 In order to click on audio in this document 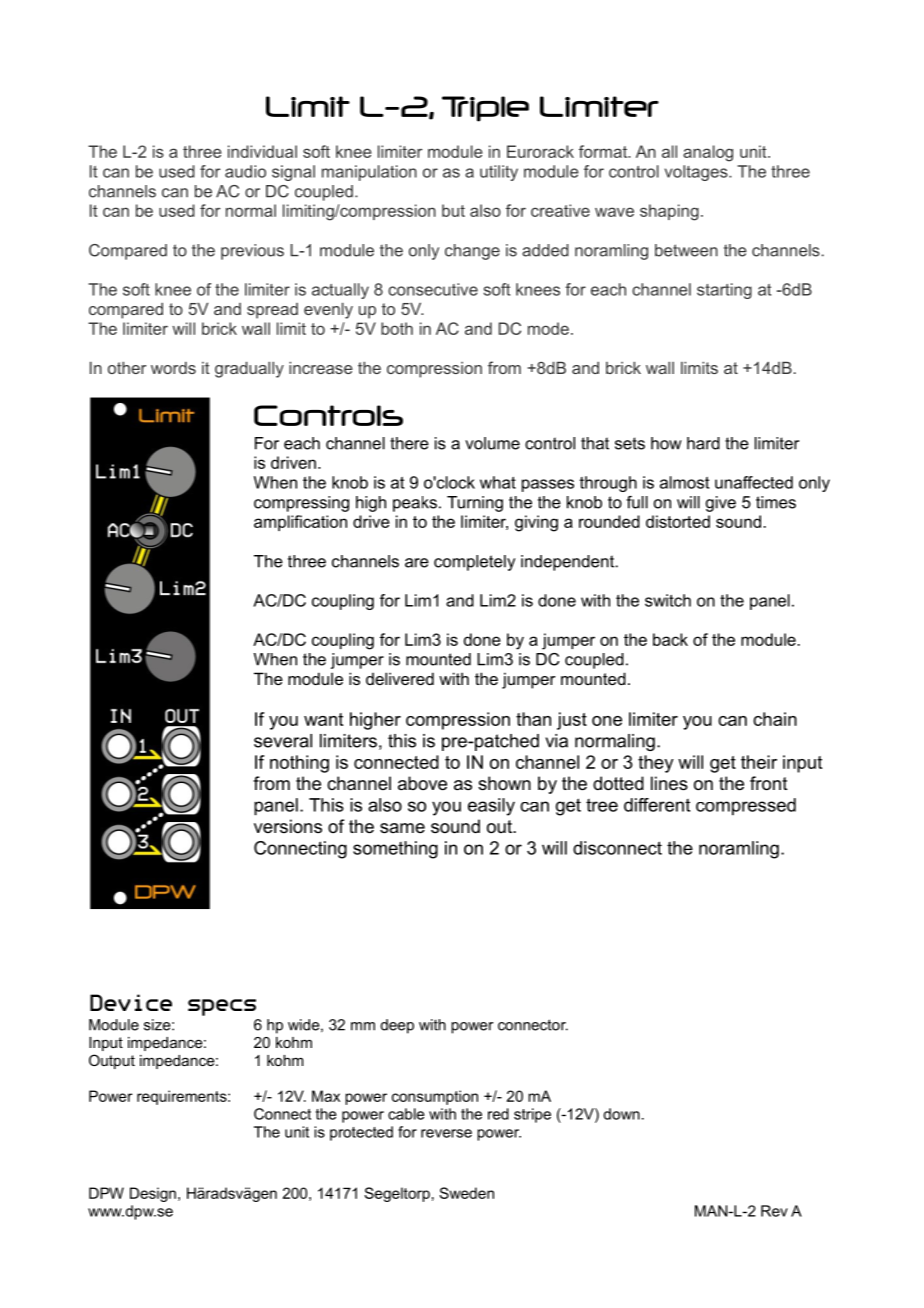, I will do `click(245, 171)`.
